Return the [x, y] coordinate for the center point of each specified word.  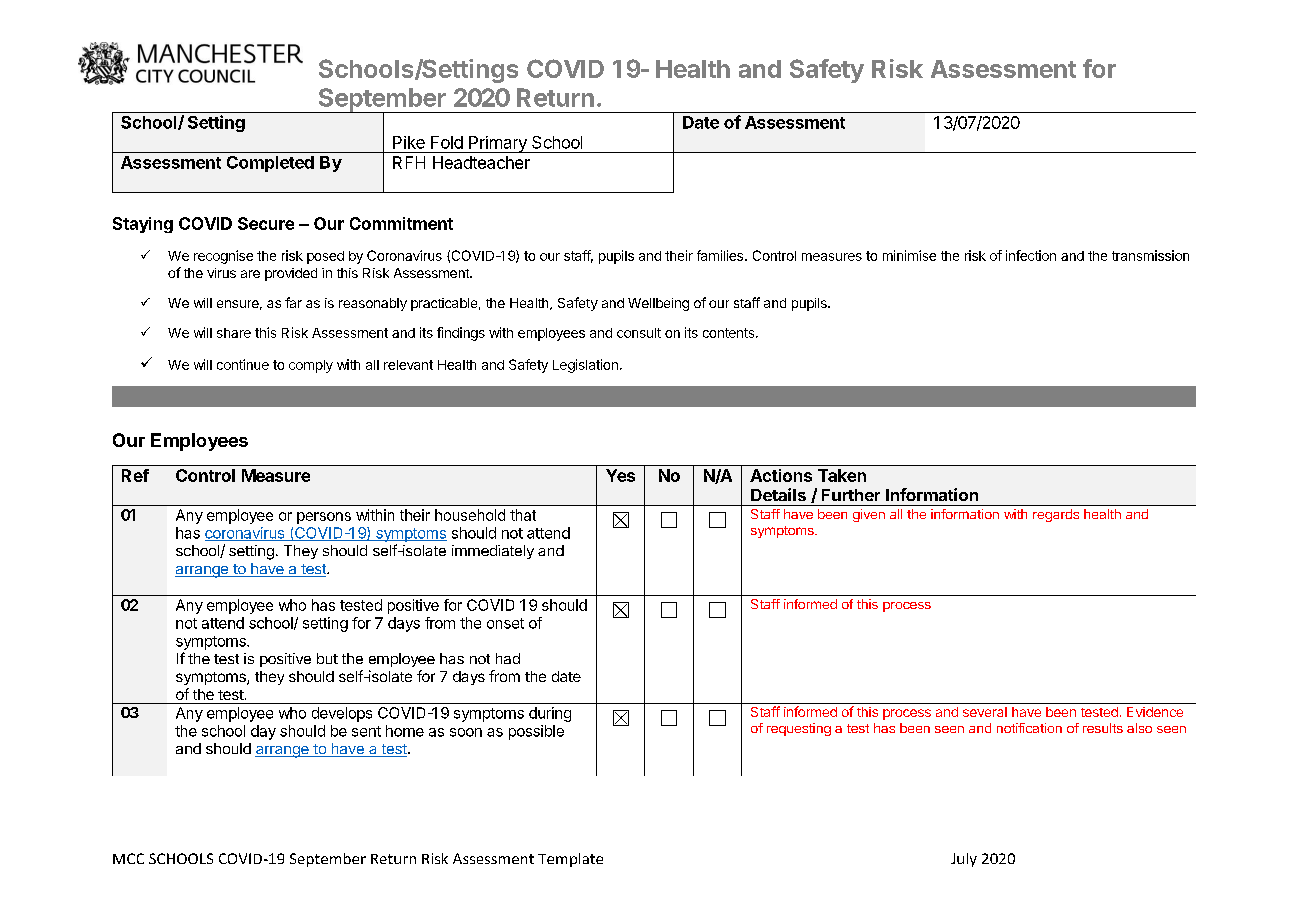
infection [1031, 255]
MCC [128, 858]
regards [1056, 515]
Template [570, 860]
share [234, 333]
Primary [498, 144]
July [964, 860]
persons [324, 518]
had [508, 658]
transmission [1150, 255]
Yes [620, 475]
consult [639, 333]
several [985, 712]
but [327, 658]
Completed [270, 164]
